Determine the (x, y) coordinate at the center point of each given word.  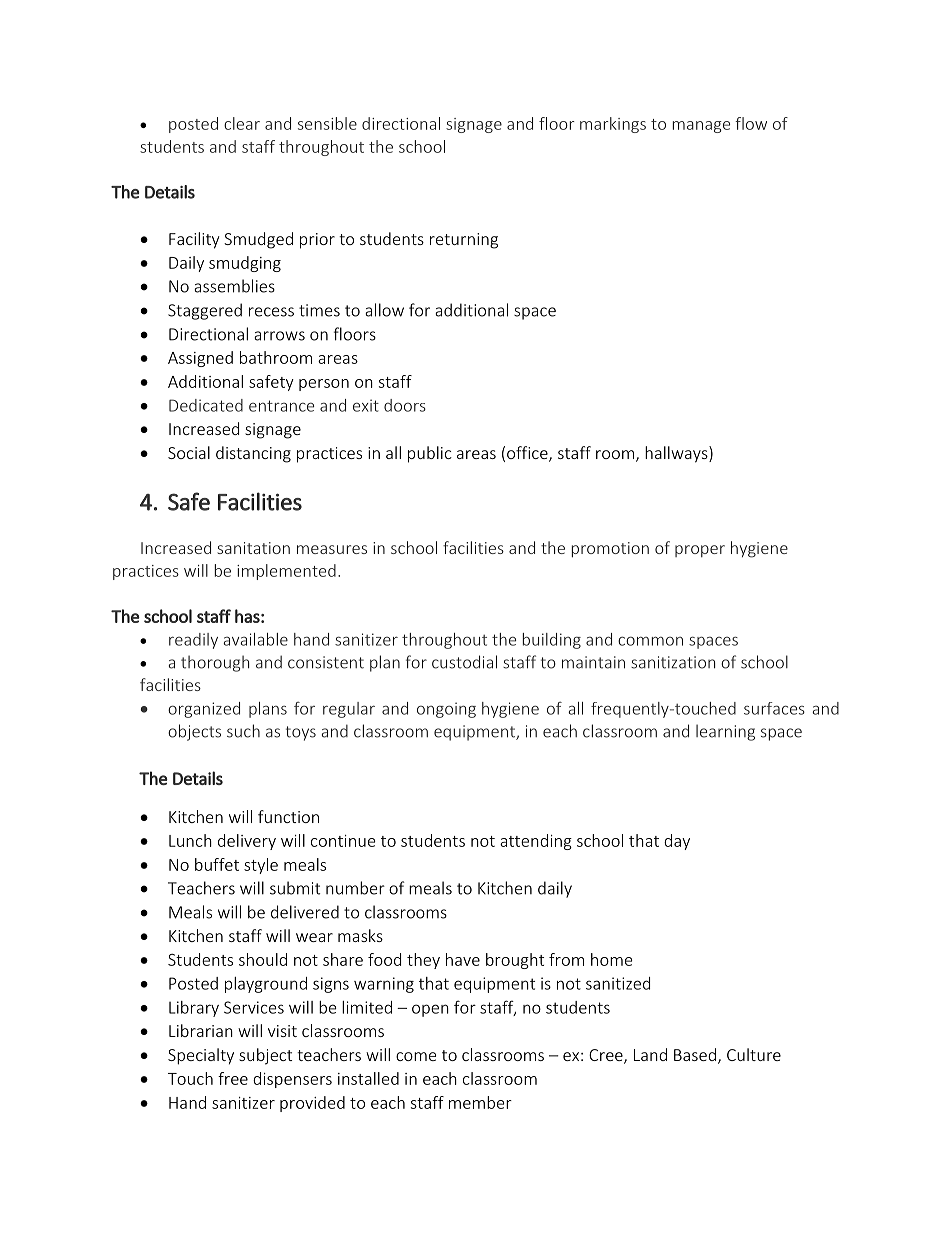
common (650, 641)
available (255, 639)
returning (464, 241)
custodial (464, 662)
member (480, 1102)
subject (265, 1056)
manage (701, 127)
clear (242, 123)
